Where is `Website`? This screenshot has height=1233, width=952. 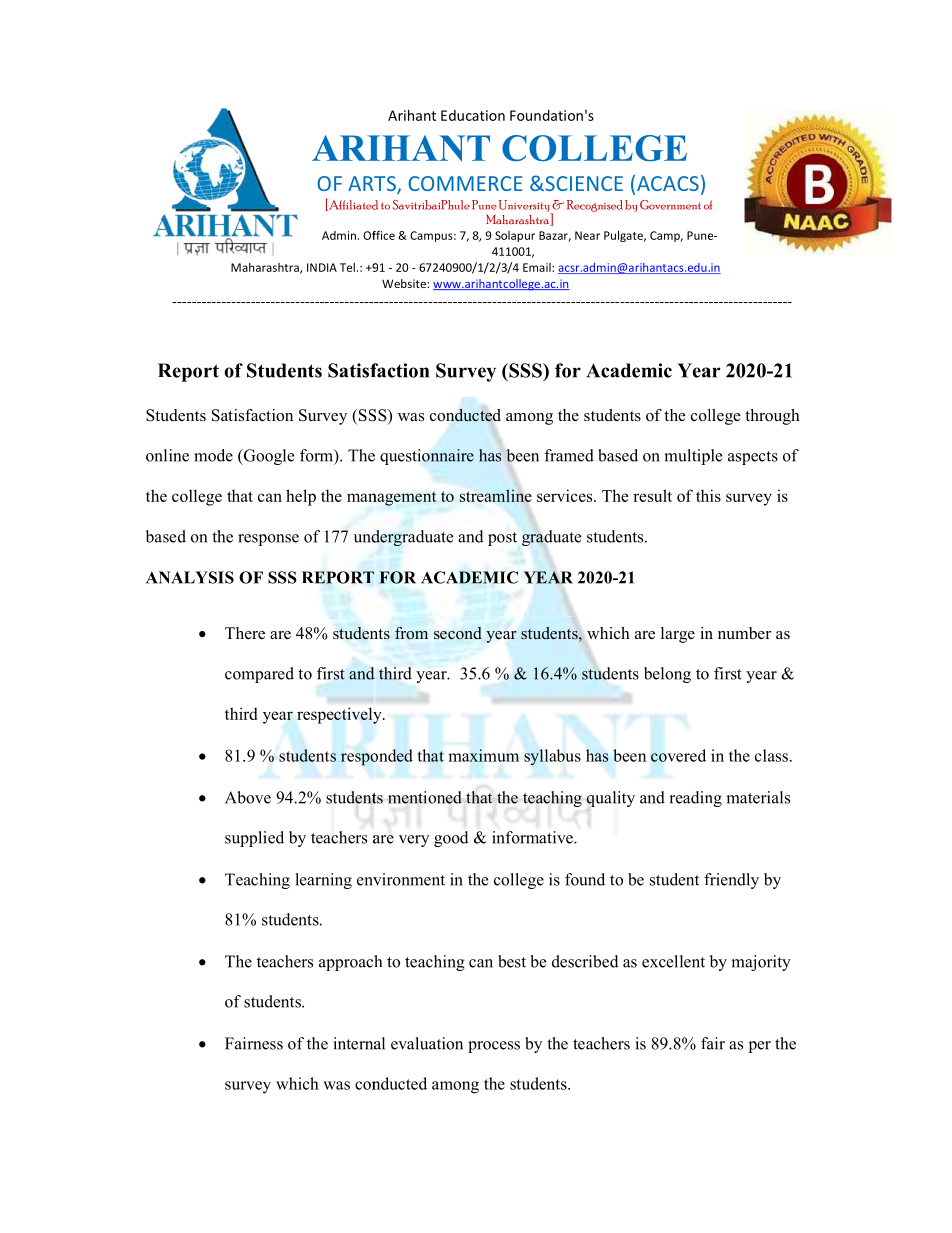 Website is located at coordinates (405, 283).
